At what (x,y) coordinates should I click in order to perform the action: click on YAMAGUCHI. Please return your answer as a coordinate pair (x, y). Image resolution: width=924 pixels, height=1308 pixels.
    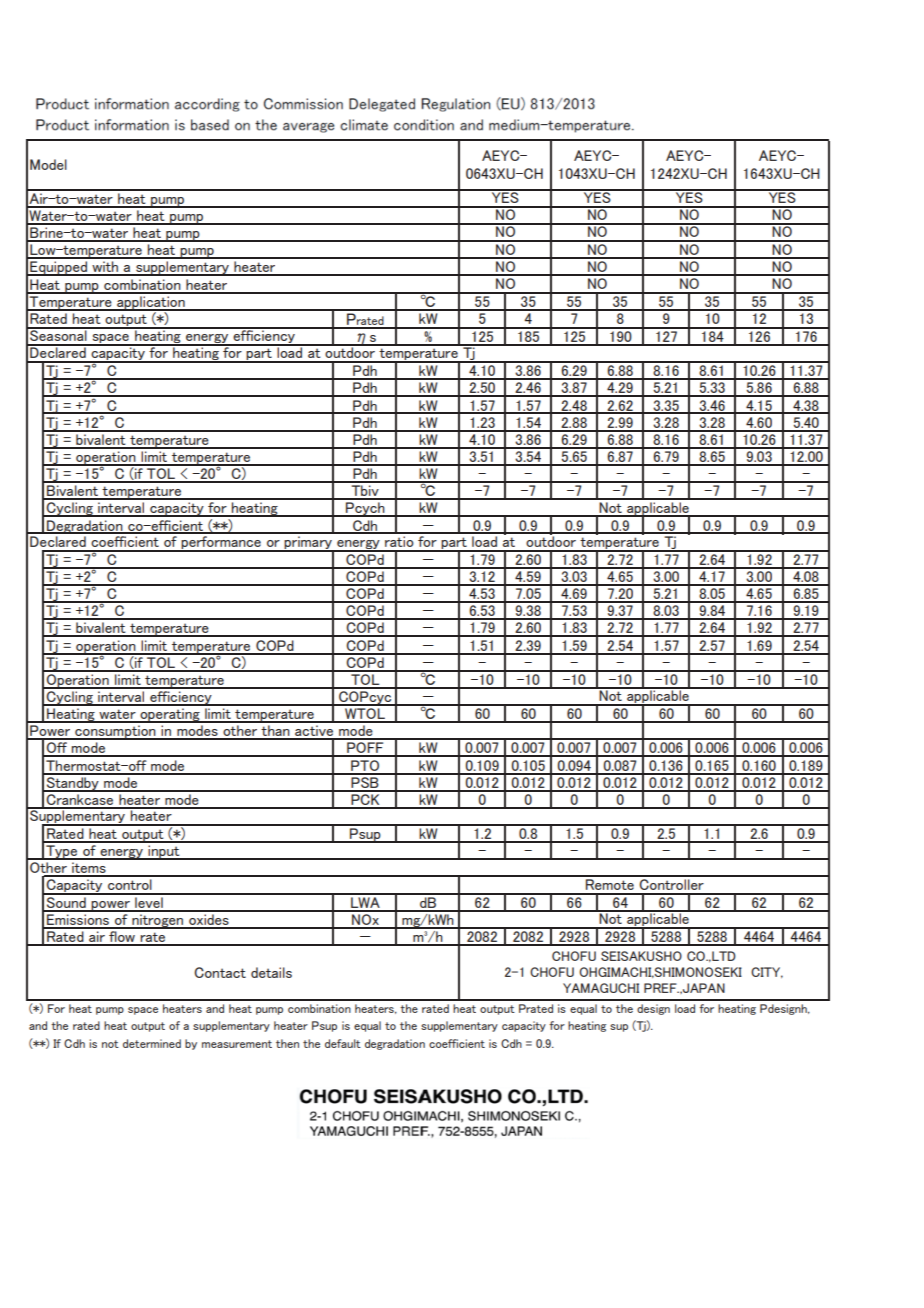
    Looking at the image, I should click on (601, 988).
